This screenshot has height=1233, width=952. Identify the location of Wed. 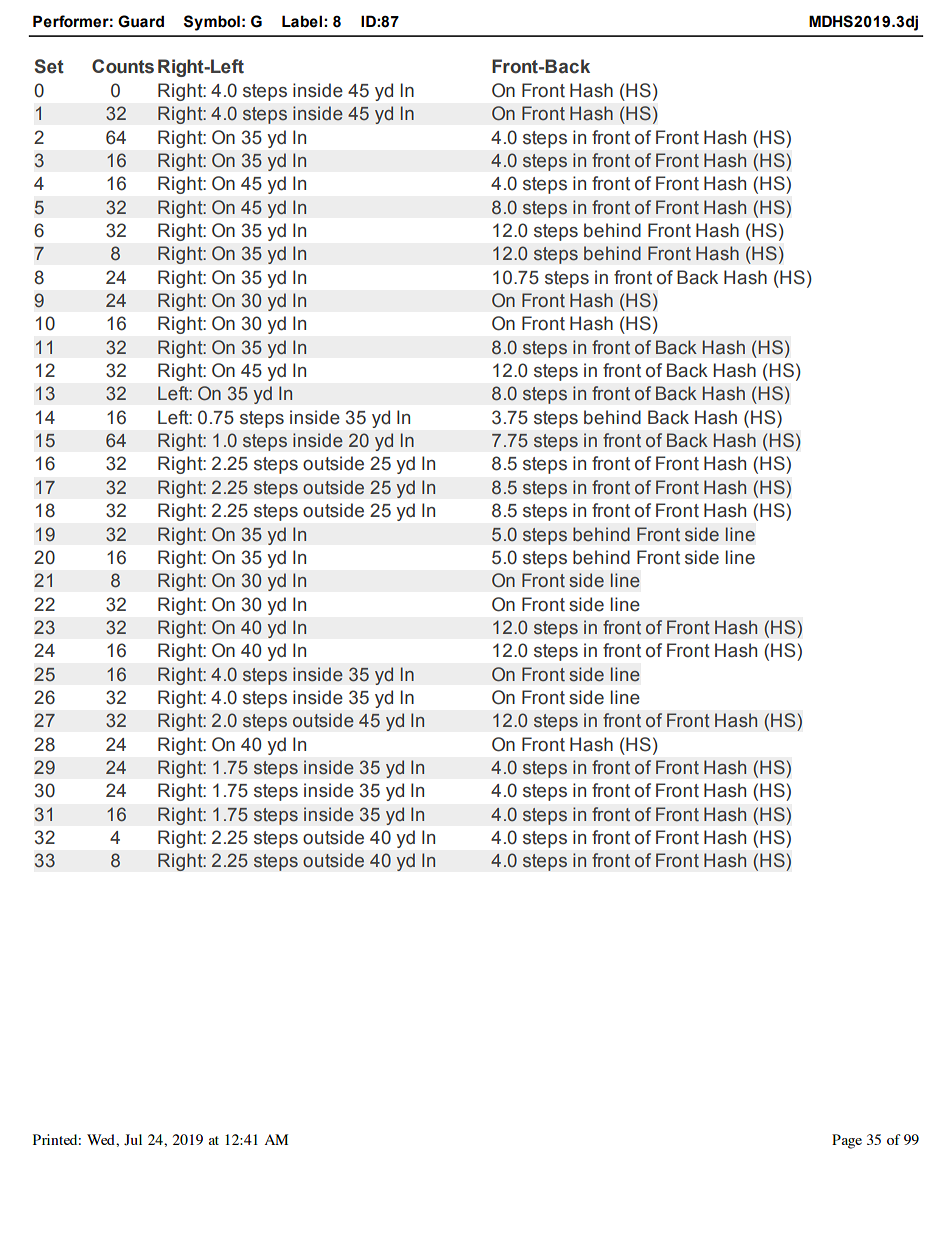
(102, 1139).
